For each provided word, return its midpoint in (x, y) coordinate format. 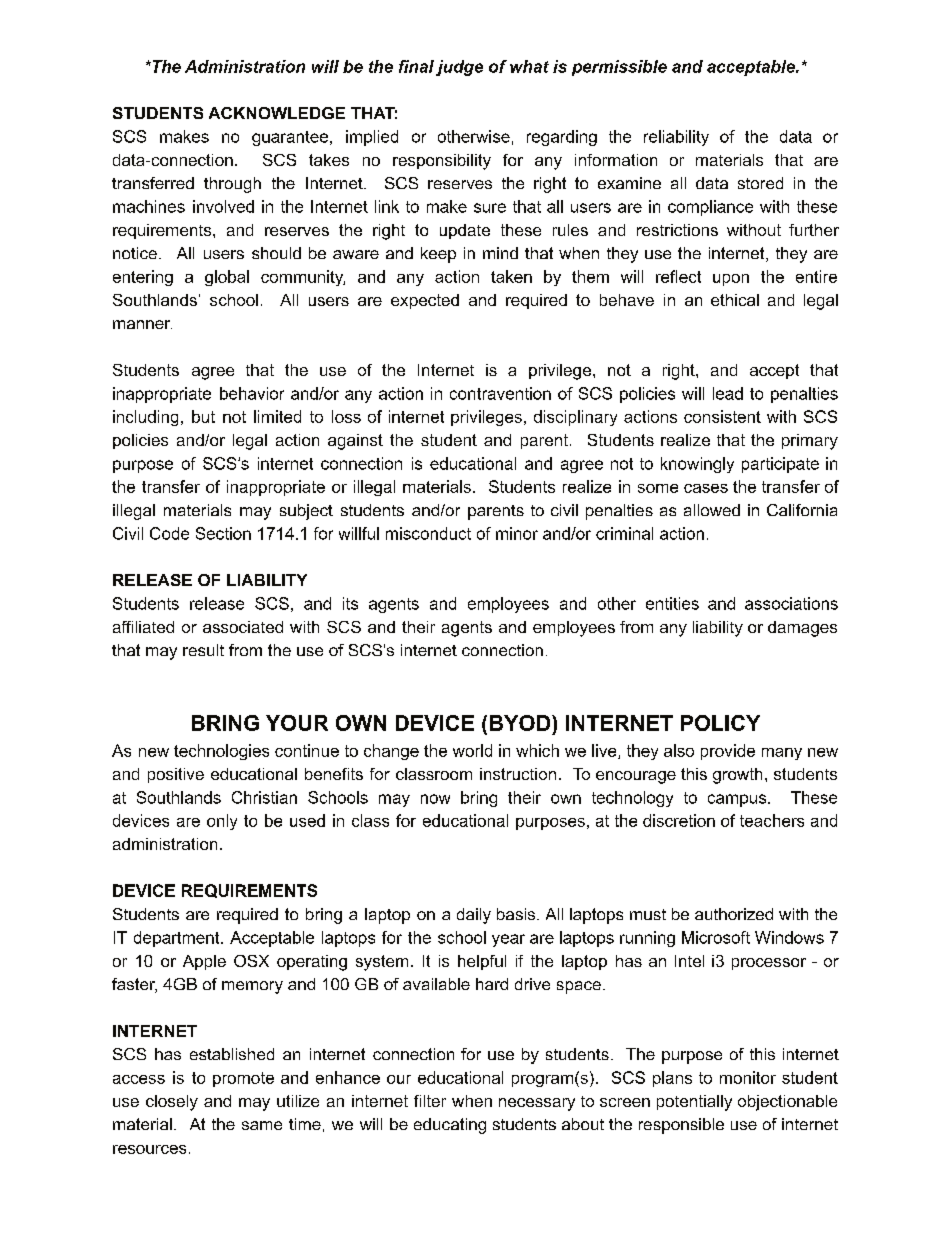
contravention (500, 393)
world (472, 750)
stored (760, 183)
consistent (722, 416)
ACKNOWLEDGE (277, 113)
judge (459, 68)
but (203, 416)
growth (737, 776)
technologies (221, 752)
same (262, 1125)
